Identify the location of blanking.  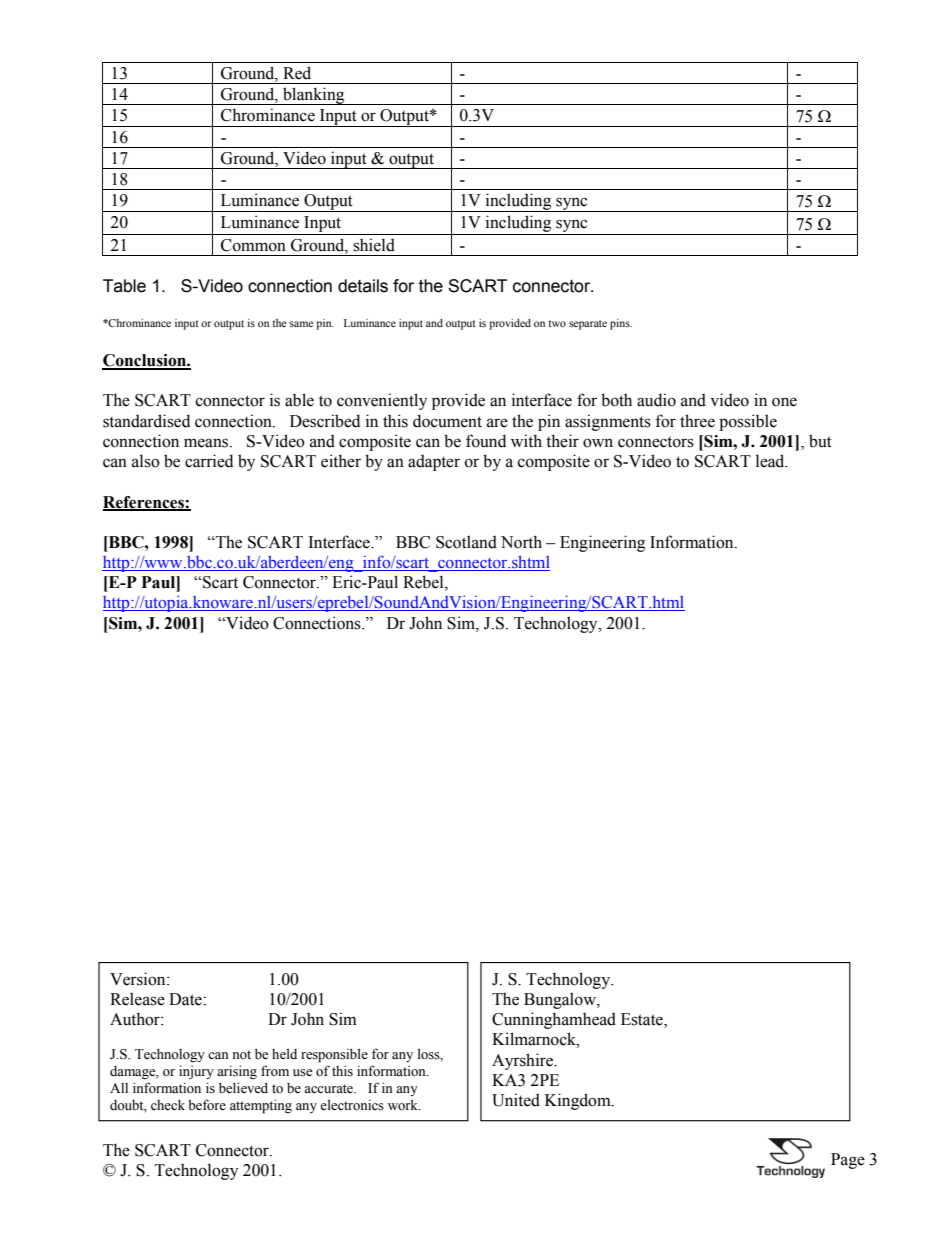
(314, 96).
